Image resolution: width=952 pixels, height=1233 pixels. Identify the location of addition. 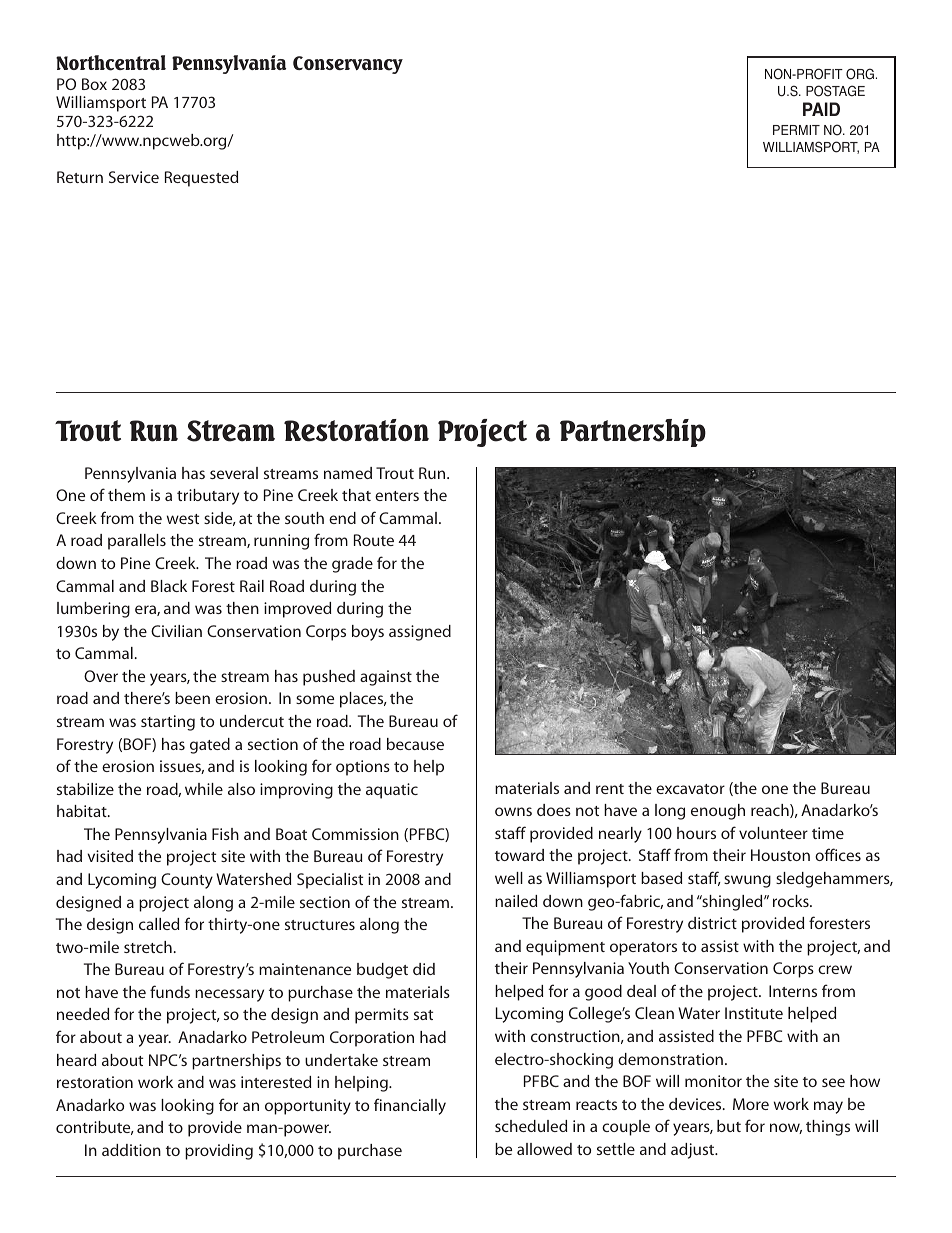
(131, 1150).
